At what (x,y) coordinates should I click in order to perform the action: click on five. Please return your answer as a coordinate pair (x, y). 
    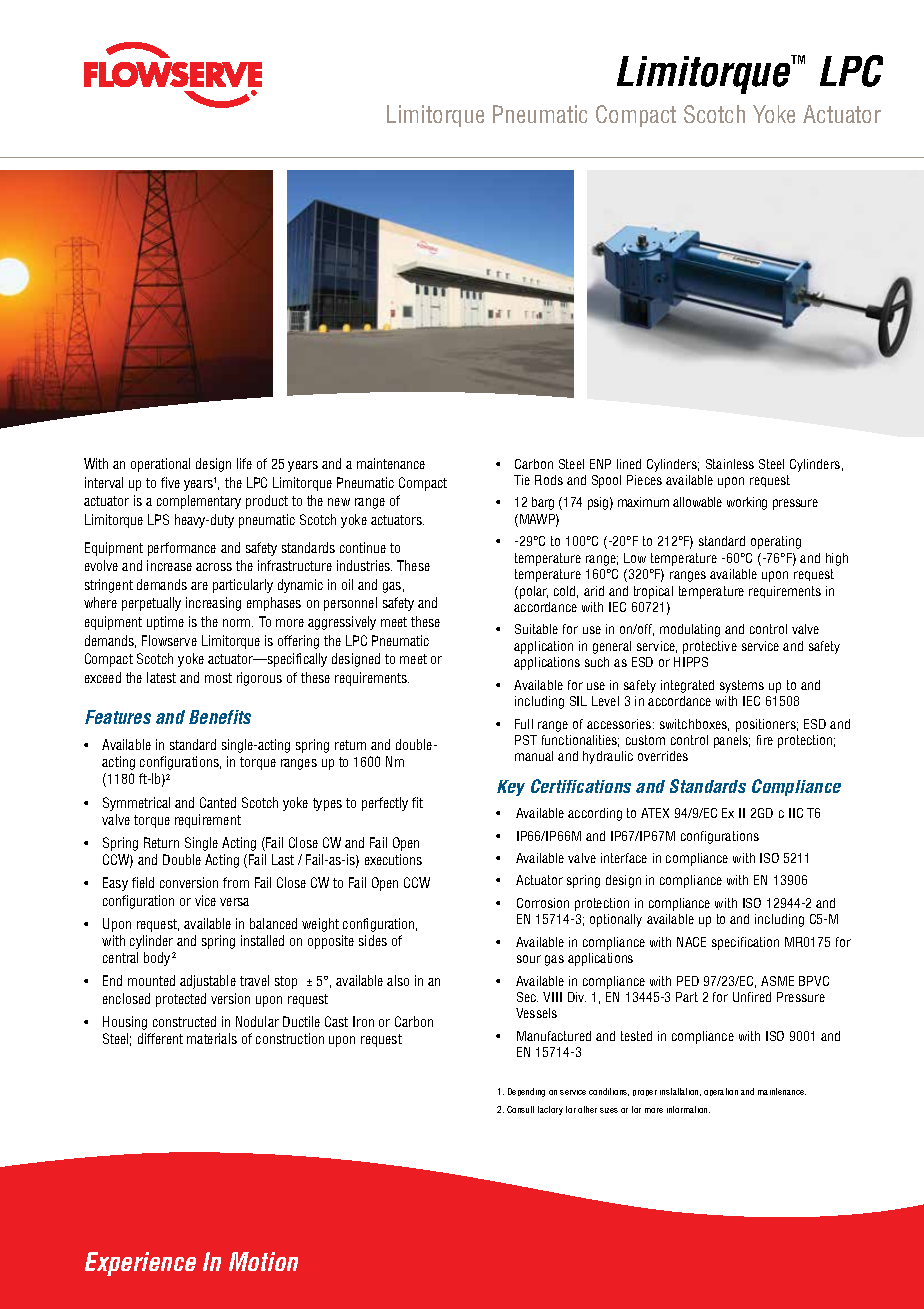
    Looking at the image, I should click on (170, 482).
